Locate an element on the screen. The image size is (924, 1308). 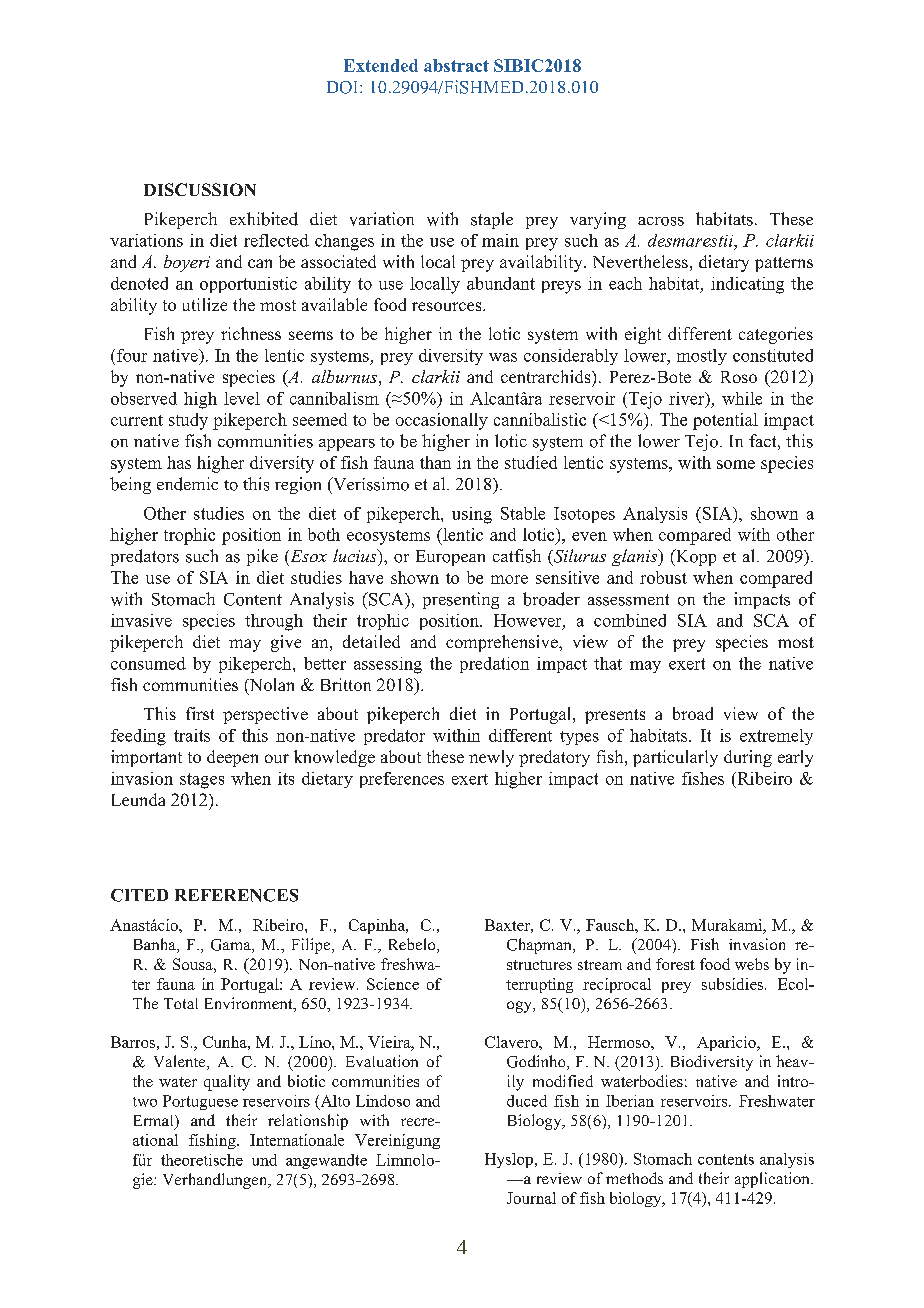
Gama is located at coordinates (232, 946).
